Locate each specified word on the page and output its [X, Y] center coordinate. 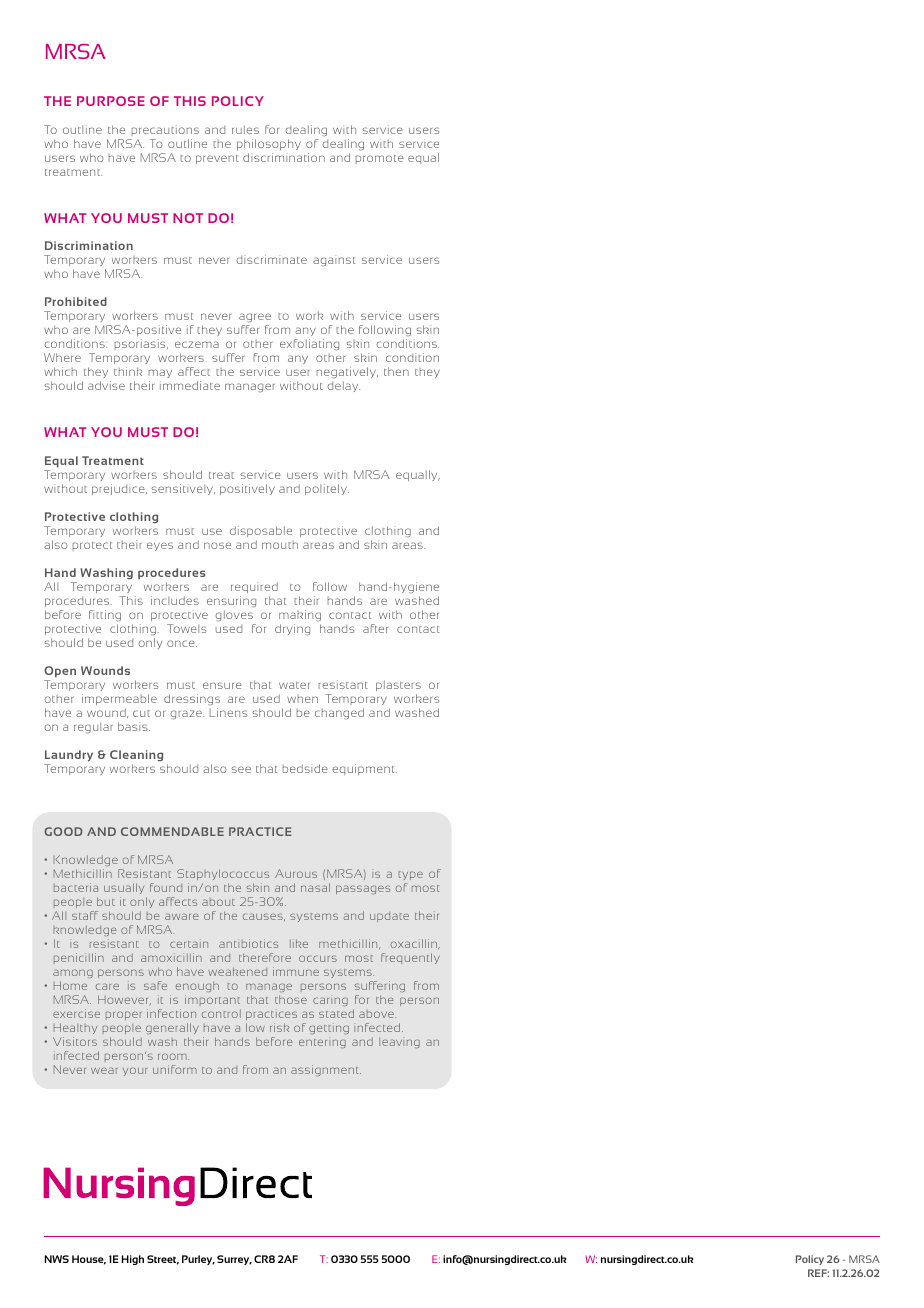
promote [380, 159]
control [221, 1014]
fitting [105, 615]
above [377, 1014]
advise [106, 385]
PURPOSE [111, 101]
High [132, 1260]
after [375, 628]
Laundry [69, 756]
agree [255, 319]
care [107, 986]
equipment [364, 769]
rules [245, 129]
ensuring [231, 601]
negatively [347, 374]
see [241, 769]
